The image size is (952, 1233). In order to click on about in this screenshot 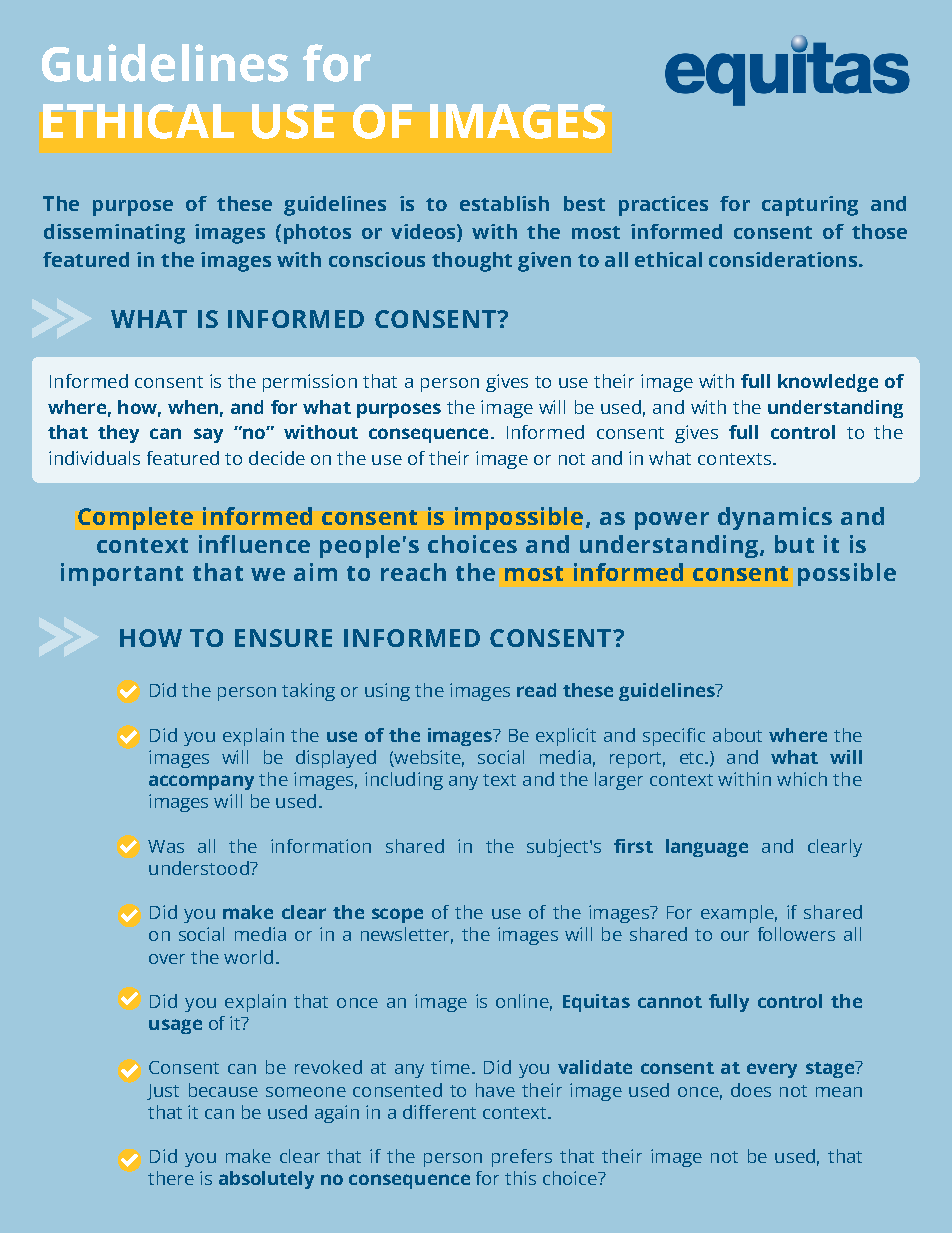, I will do `click(737, 735)`.
